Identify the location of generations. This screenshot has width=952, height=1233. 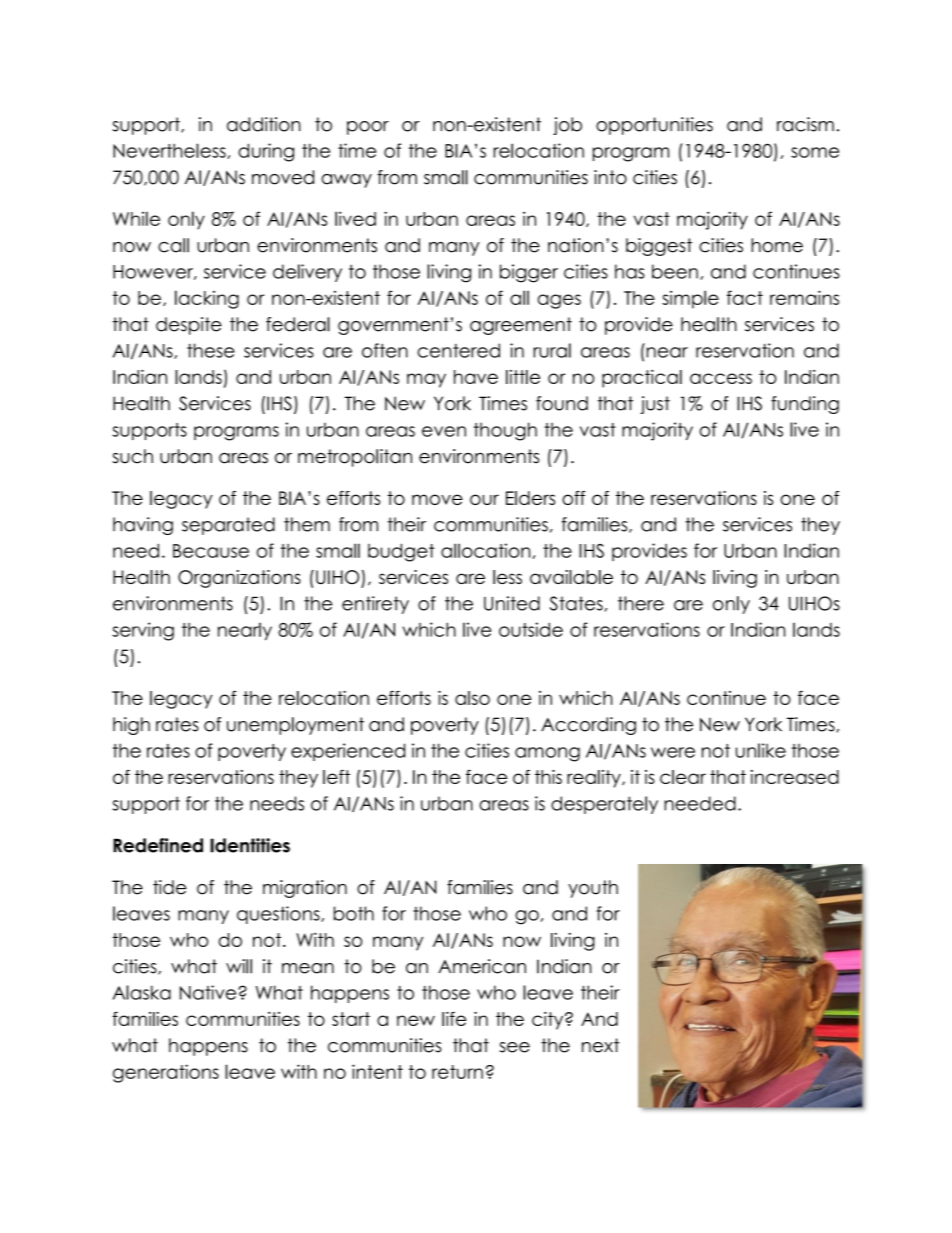
(166, 1073).
